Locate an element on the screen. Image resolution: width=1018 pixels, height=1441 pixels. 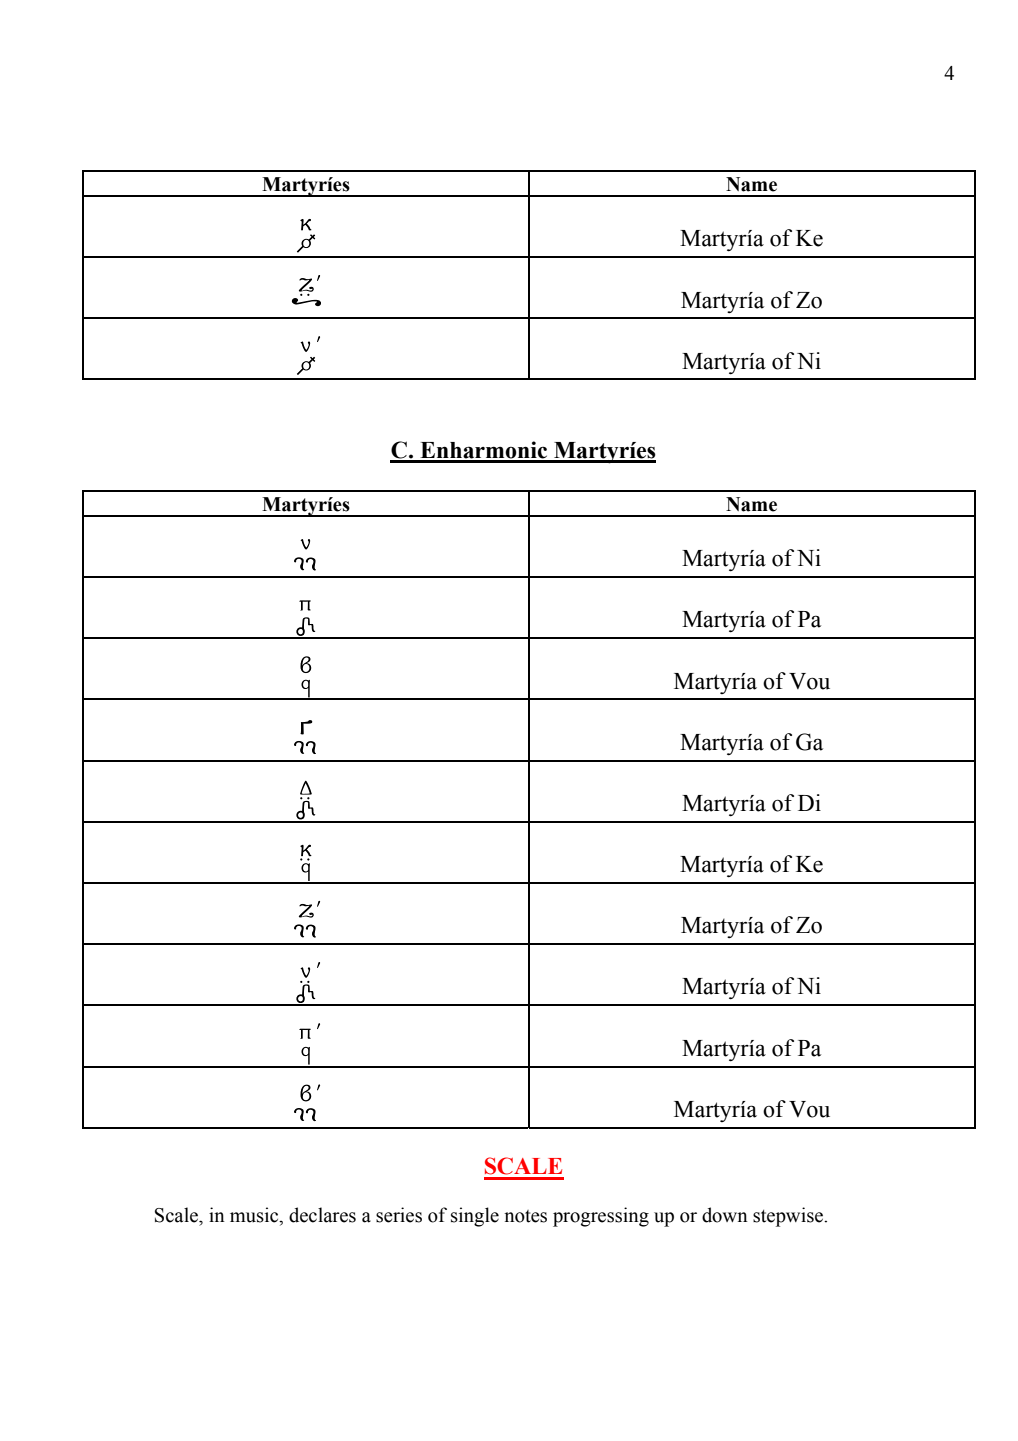
single is located at coordinates (475, 1217).
